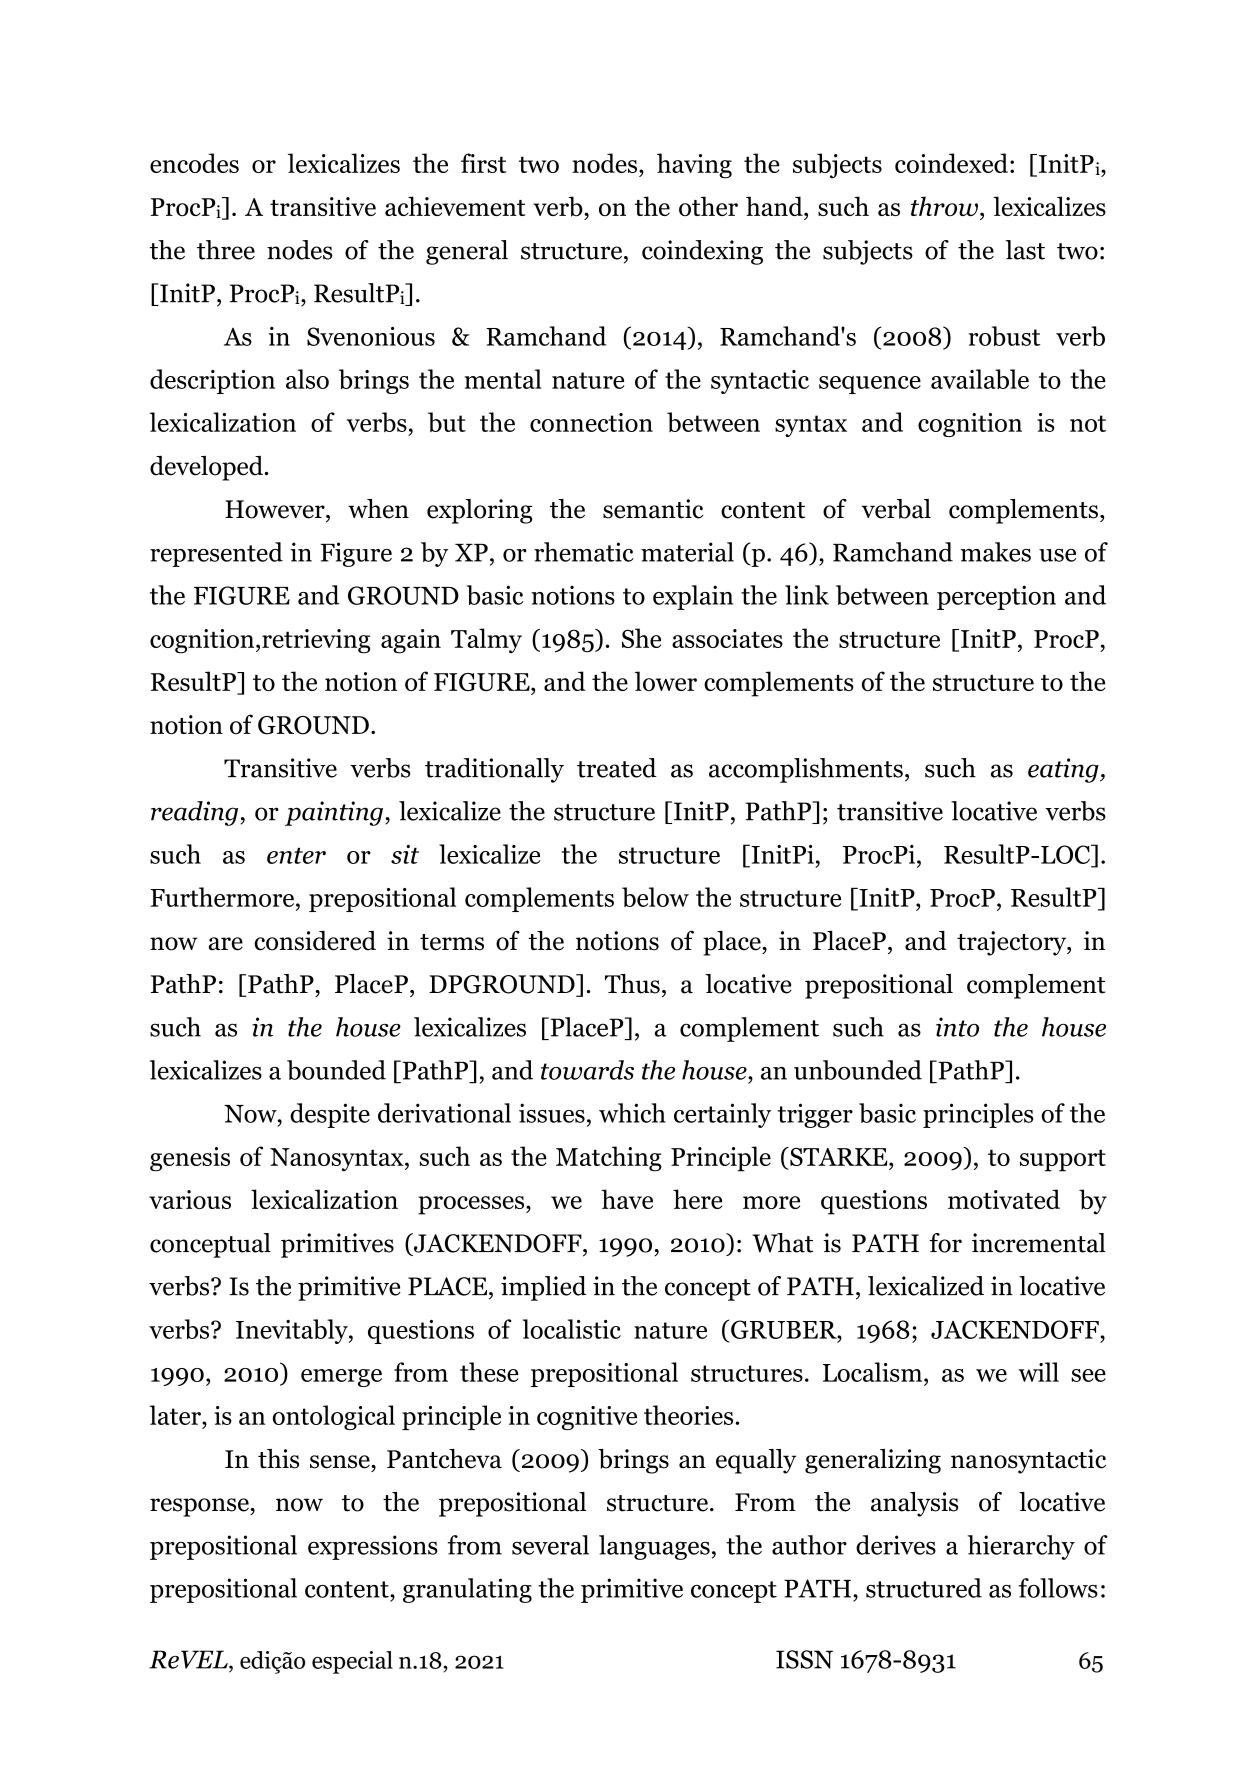 Image resolution: width=1256 pixels, height=1777 pixels. Describe the element at coordinates (315, 941) in the screenshot. I see `considered` at that location.
